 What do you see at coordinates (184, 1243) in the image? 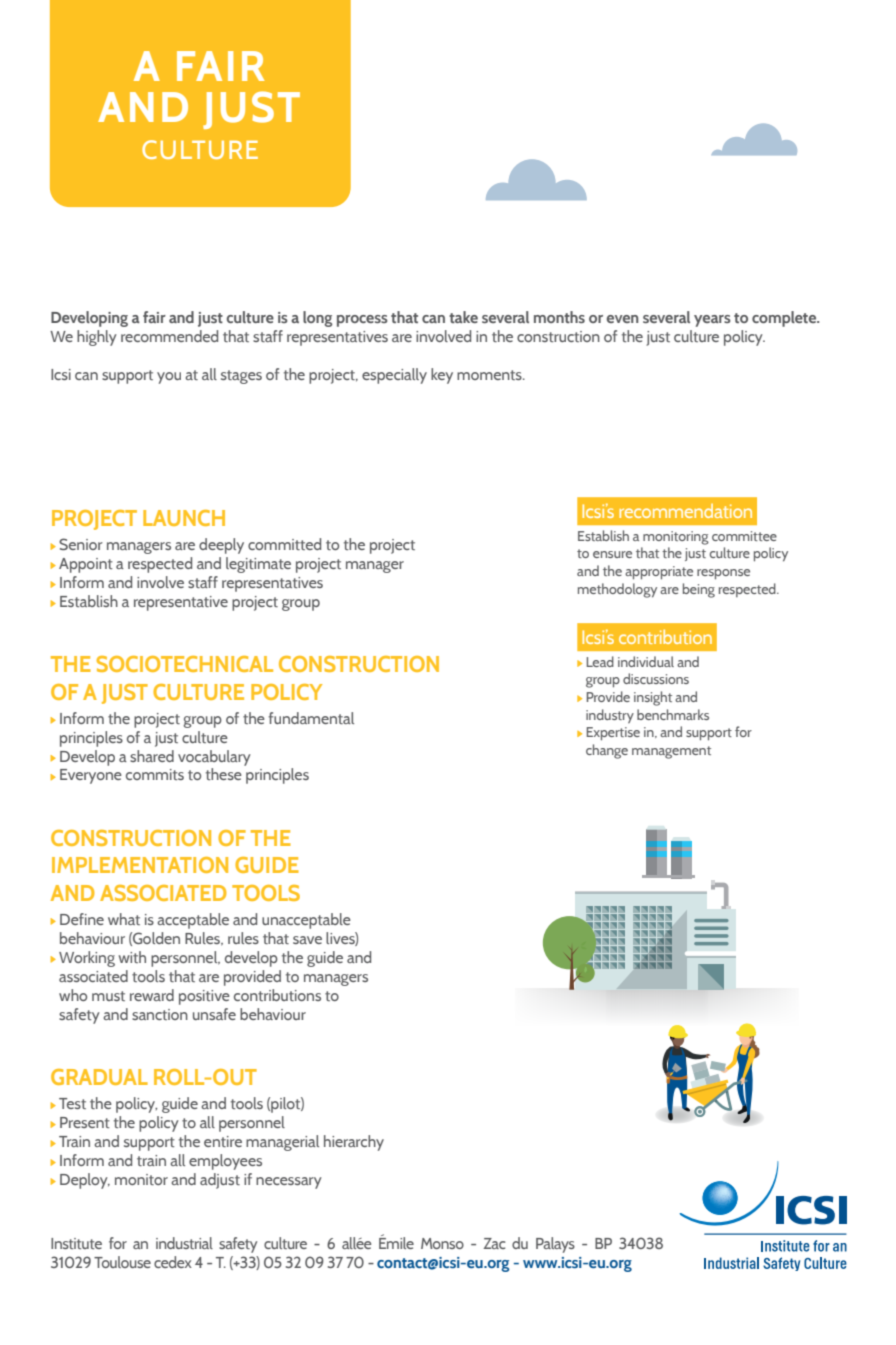
I see `industrial` at bounding box center [184, 1243].
